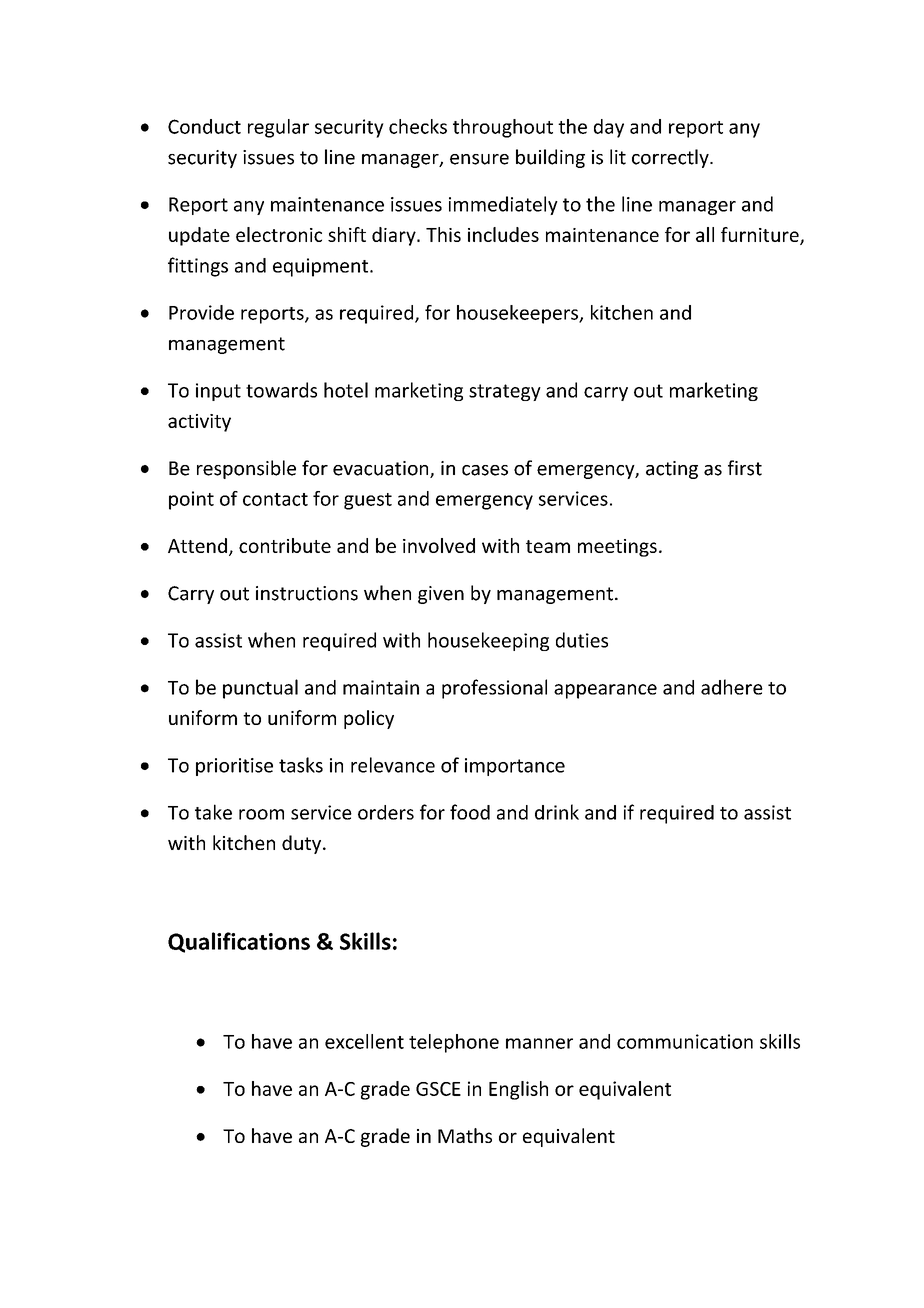 This screenshot has width=924, height=1308. Describe the element at coordinates (239, 942) in the screenshot. I see `Qualifications` at that location.
